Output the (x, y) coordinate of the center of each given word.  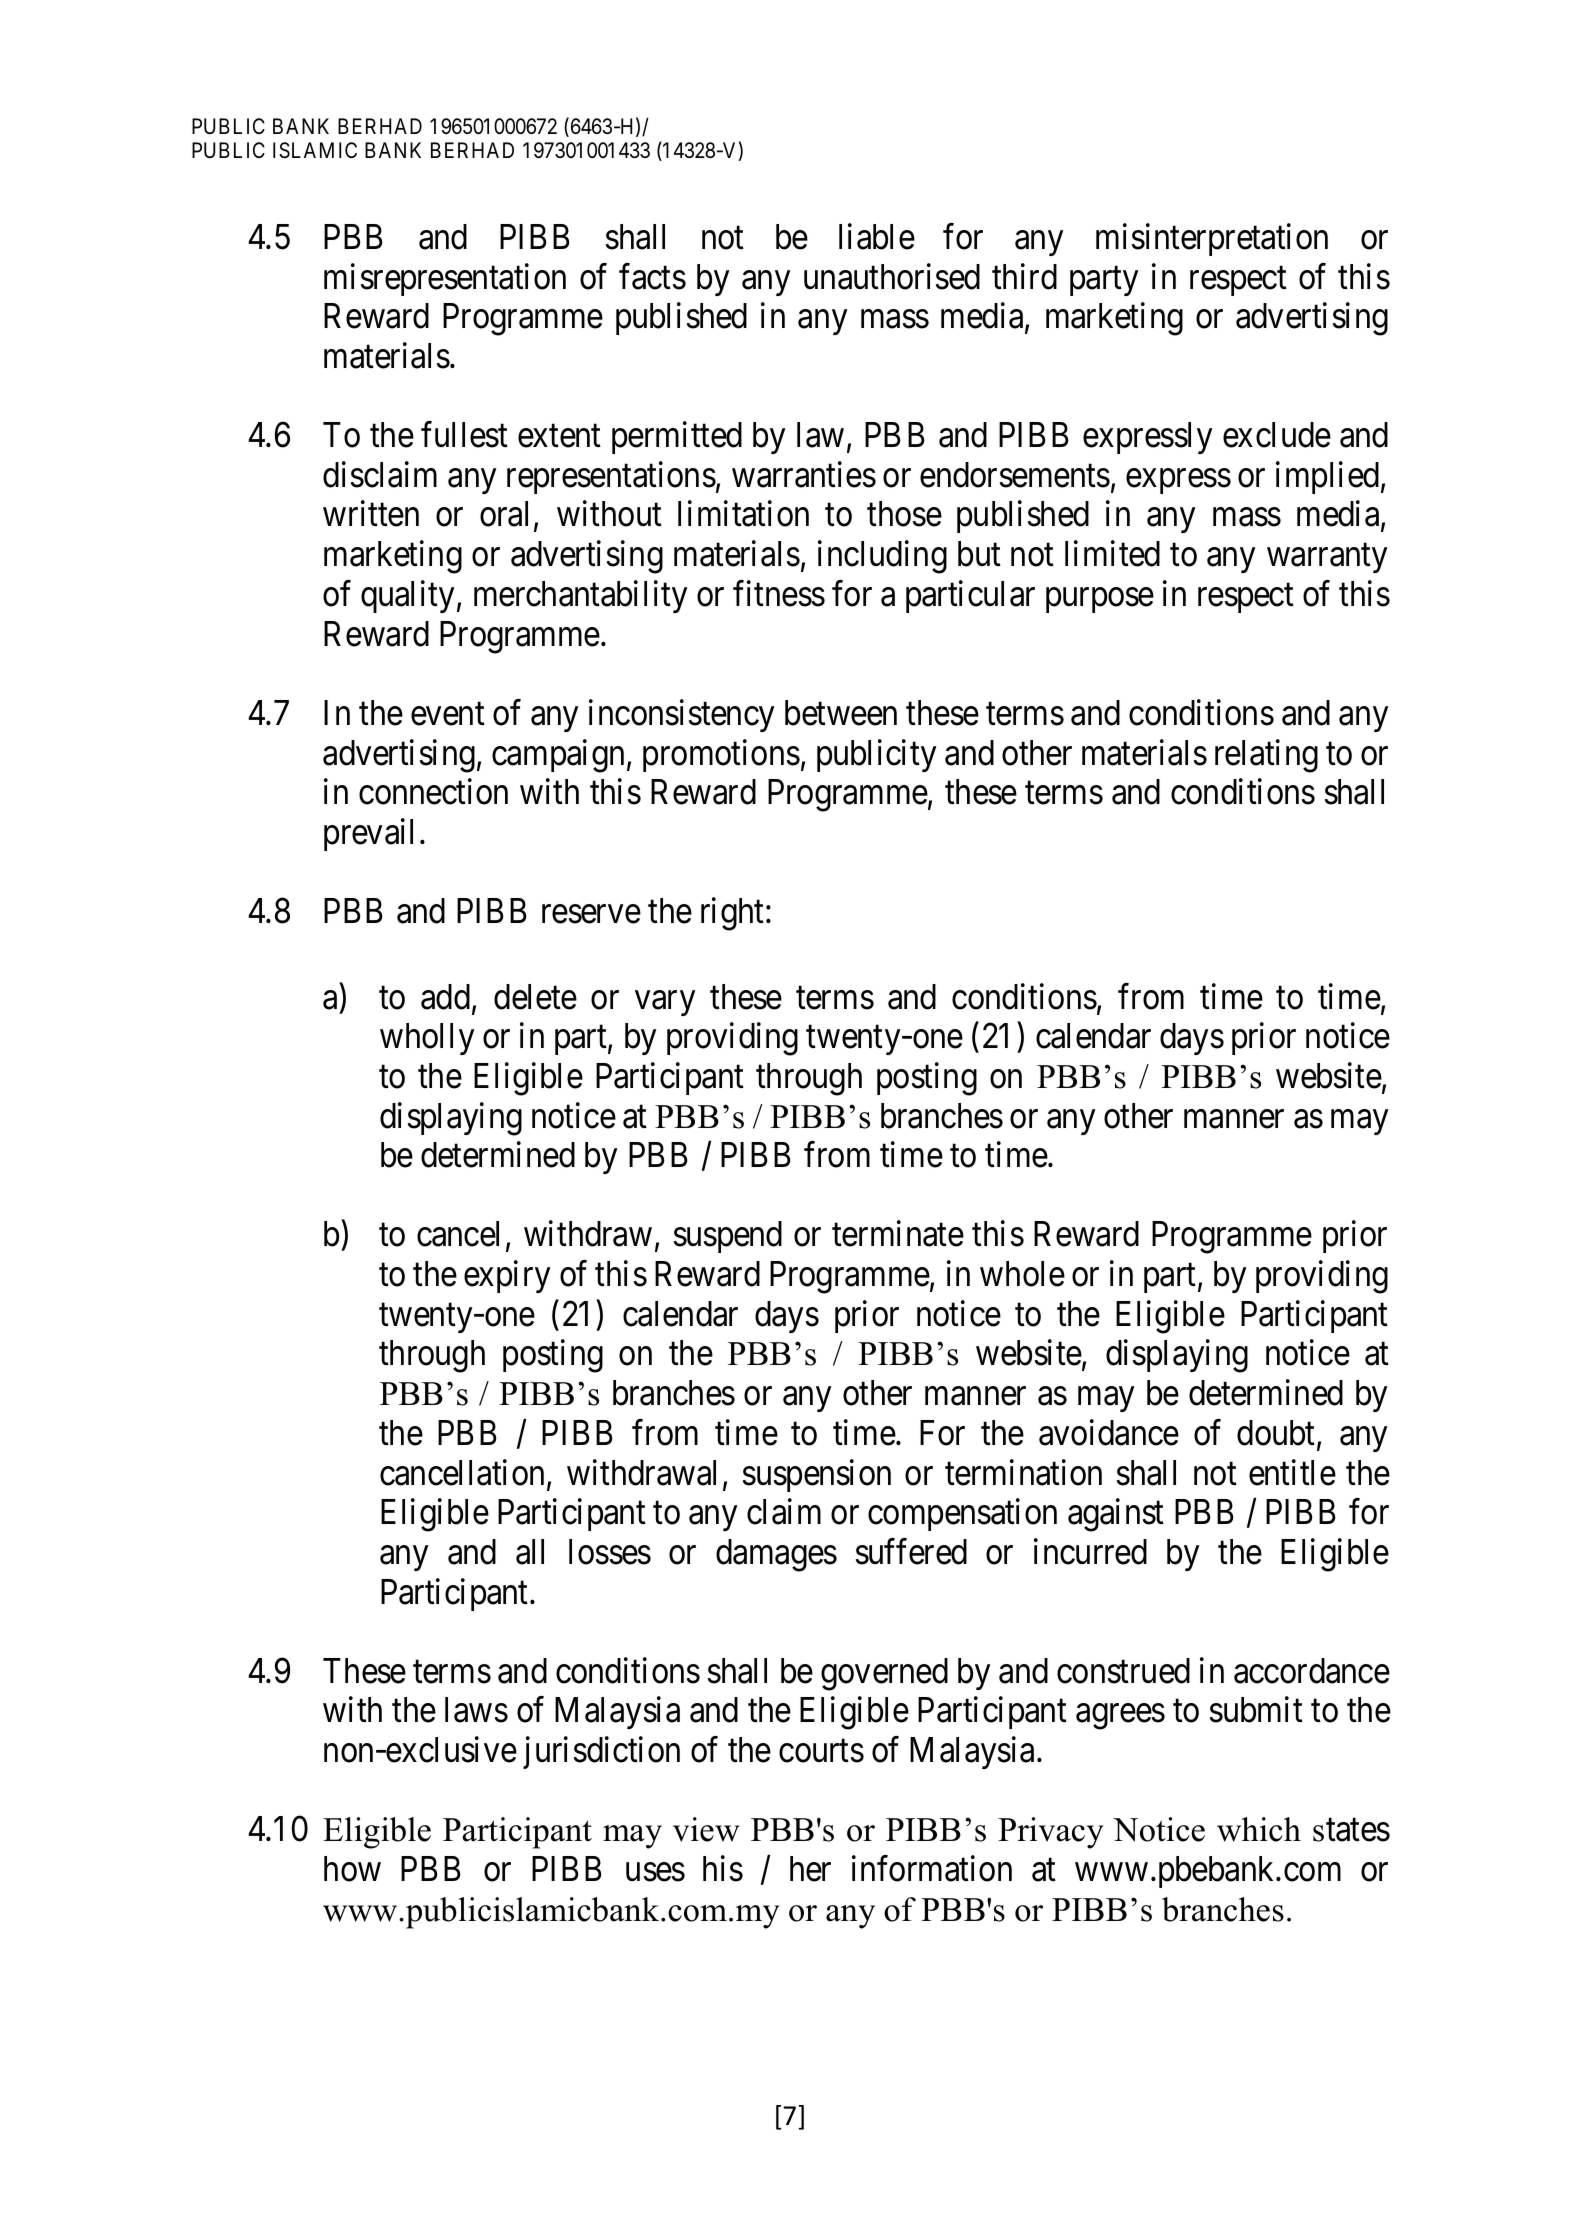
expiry (507, 1277)
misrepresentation (445, 279)
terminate (898, 1234)
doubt (1277, 1434)
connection (433, 792)
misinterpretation (1212, 239)
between (841, 713)
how (352, 1869)
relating (1266, 756)
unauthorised (892, 276)
